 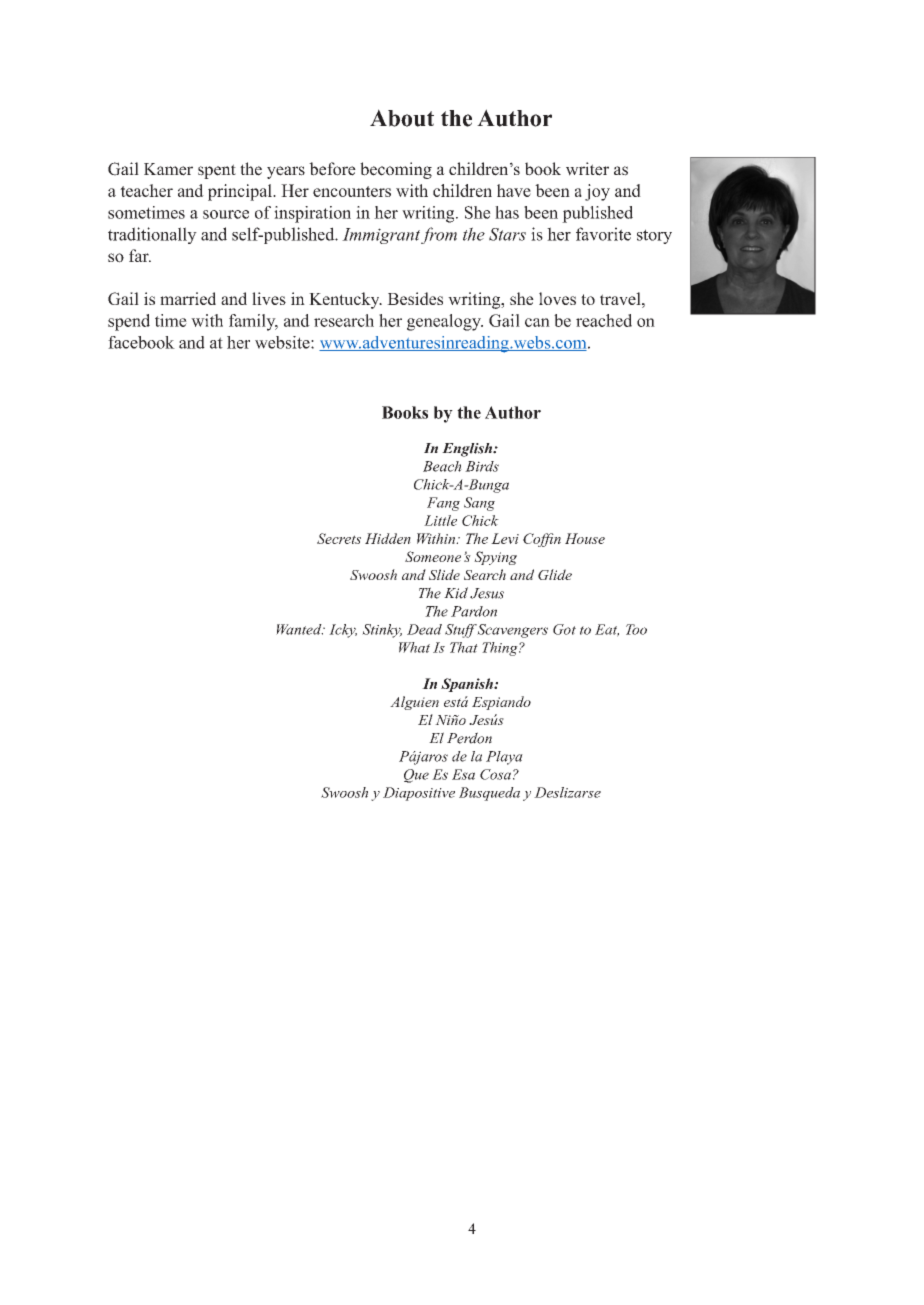 I want to click on family, so click(x=253, y=322).
